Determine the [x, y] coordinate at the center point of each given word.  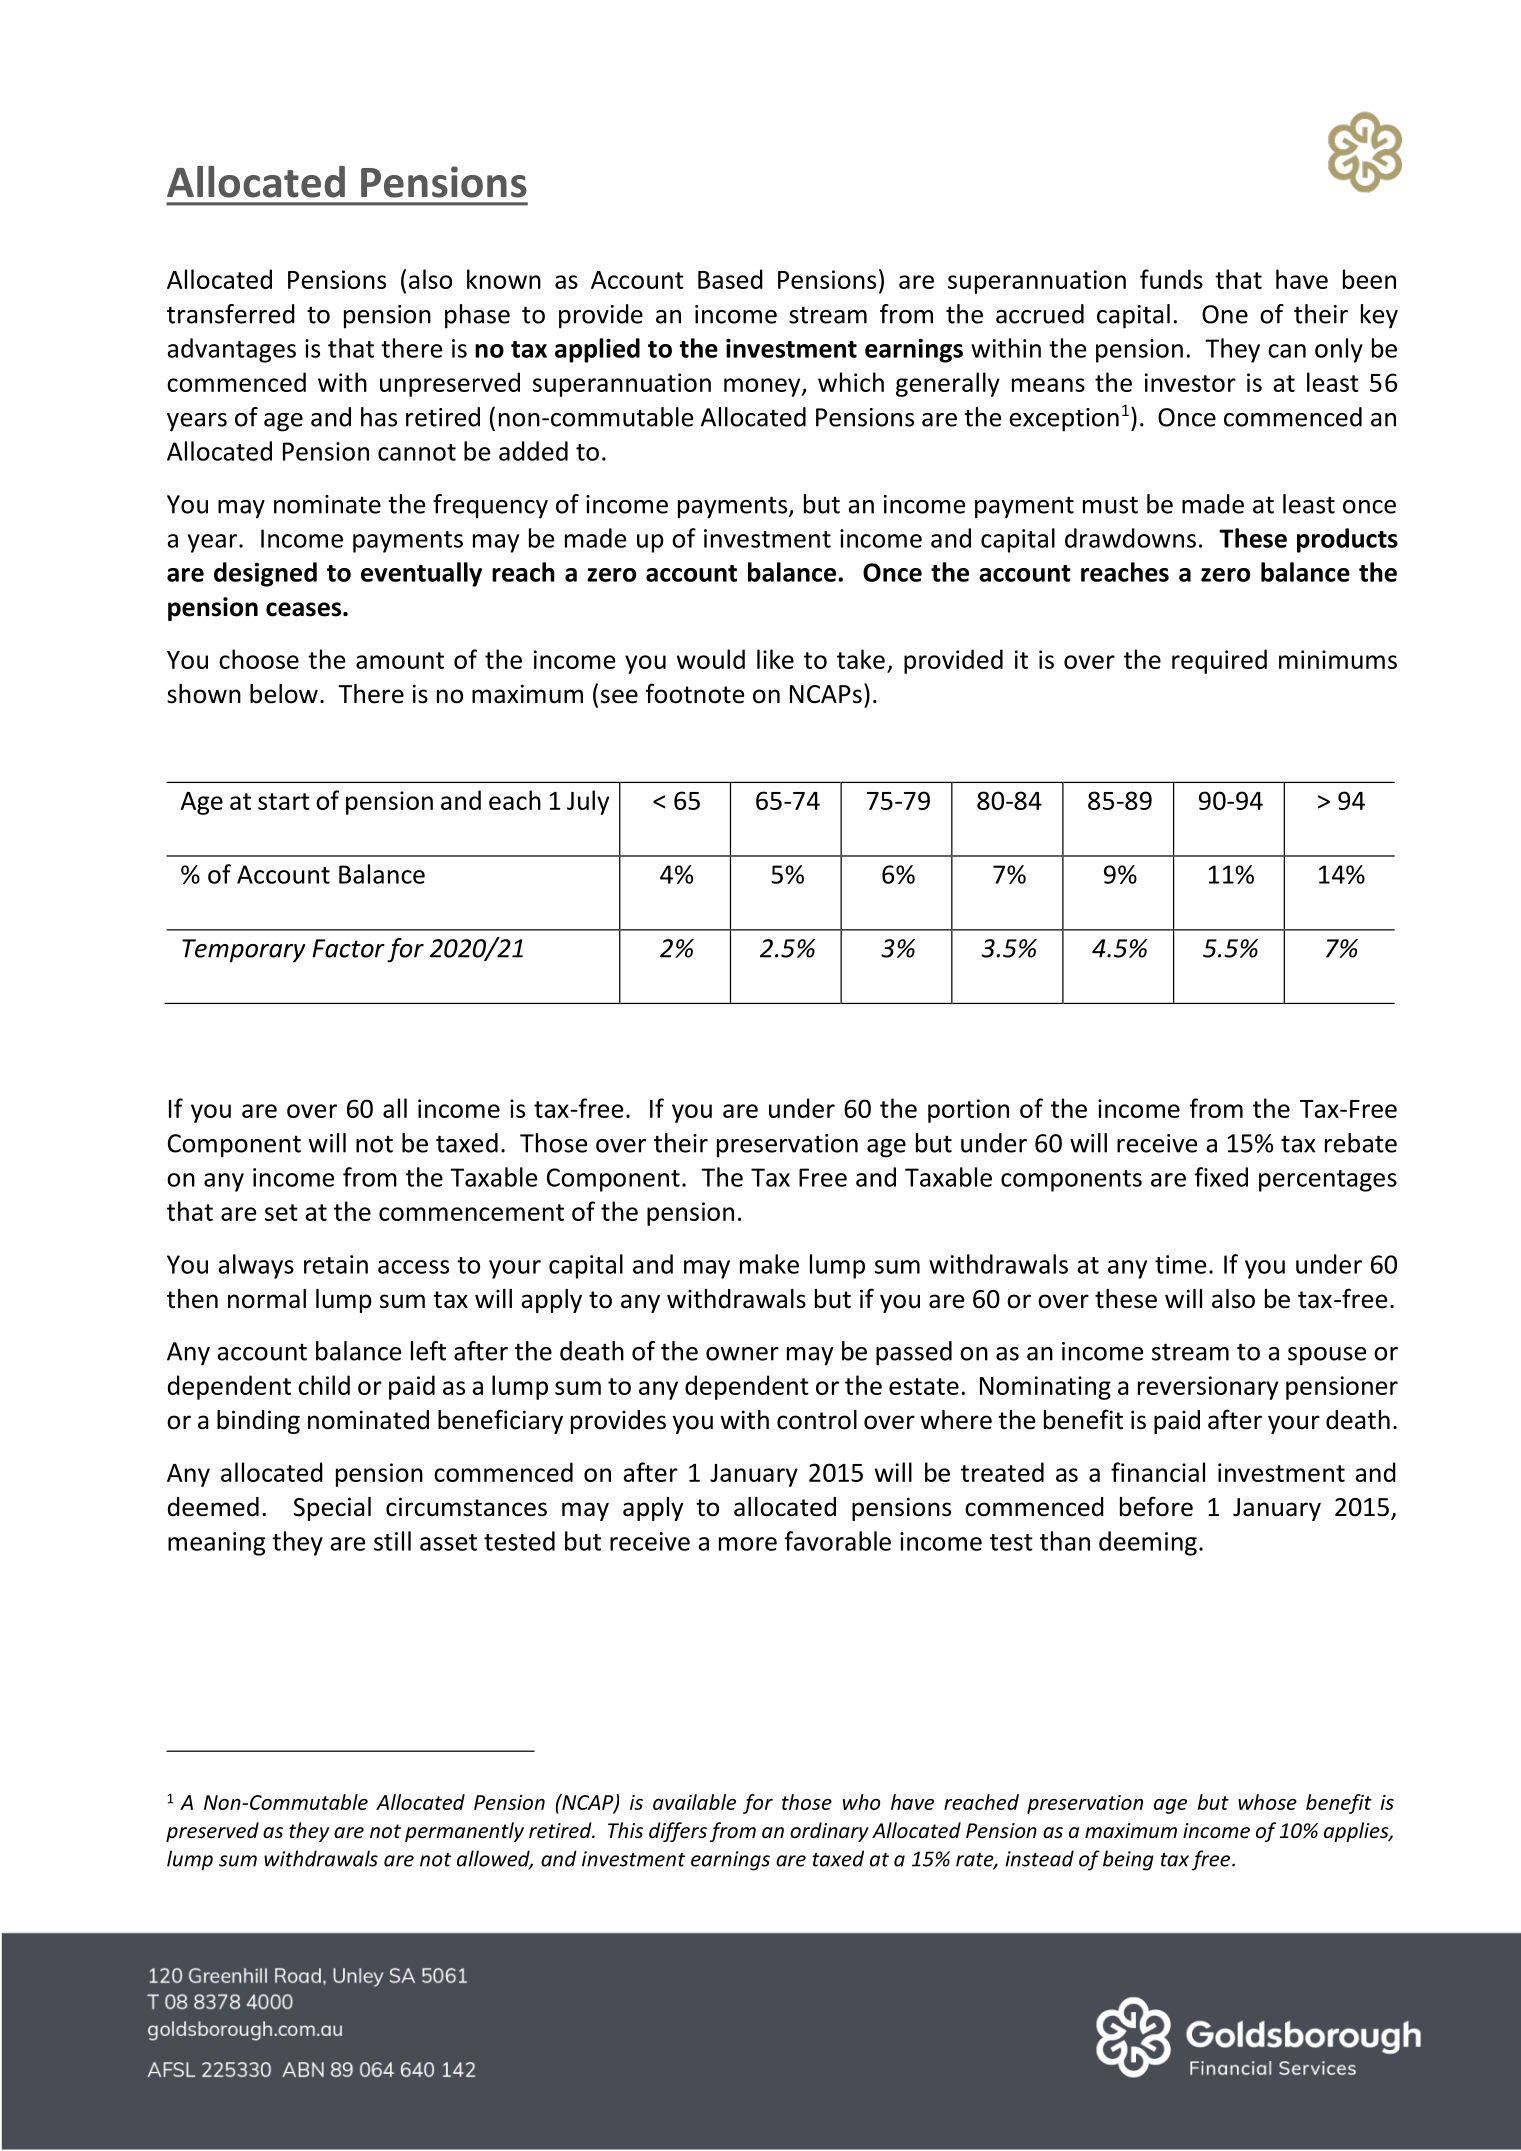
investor [1190, 382]
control [817, 1420]
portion [968, 1111]
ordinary [829, 1832]
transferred [231, 314]
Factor [348, 948]
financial [1158, 1472]
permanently [464, 1832]
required [1219, 661]
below [284, 694]
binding [258, 1422]
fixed [1221, 1177]
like [775, 659]
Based [730, 279]
